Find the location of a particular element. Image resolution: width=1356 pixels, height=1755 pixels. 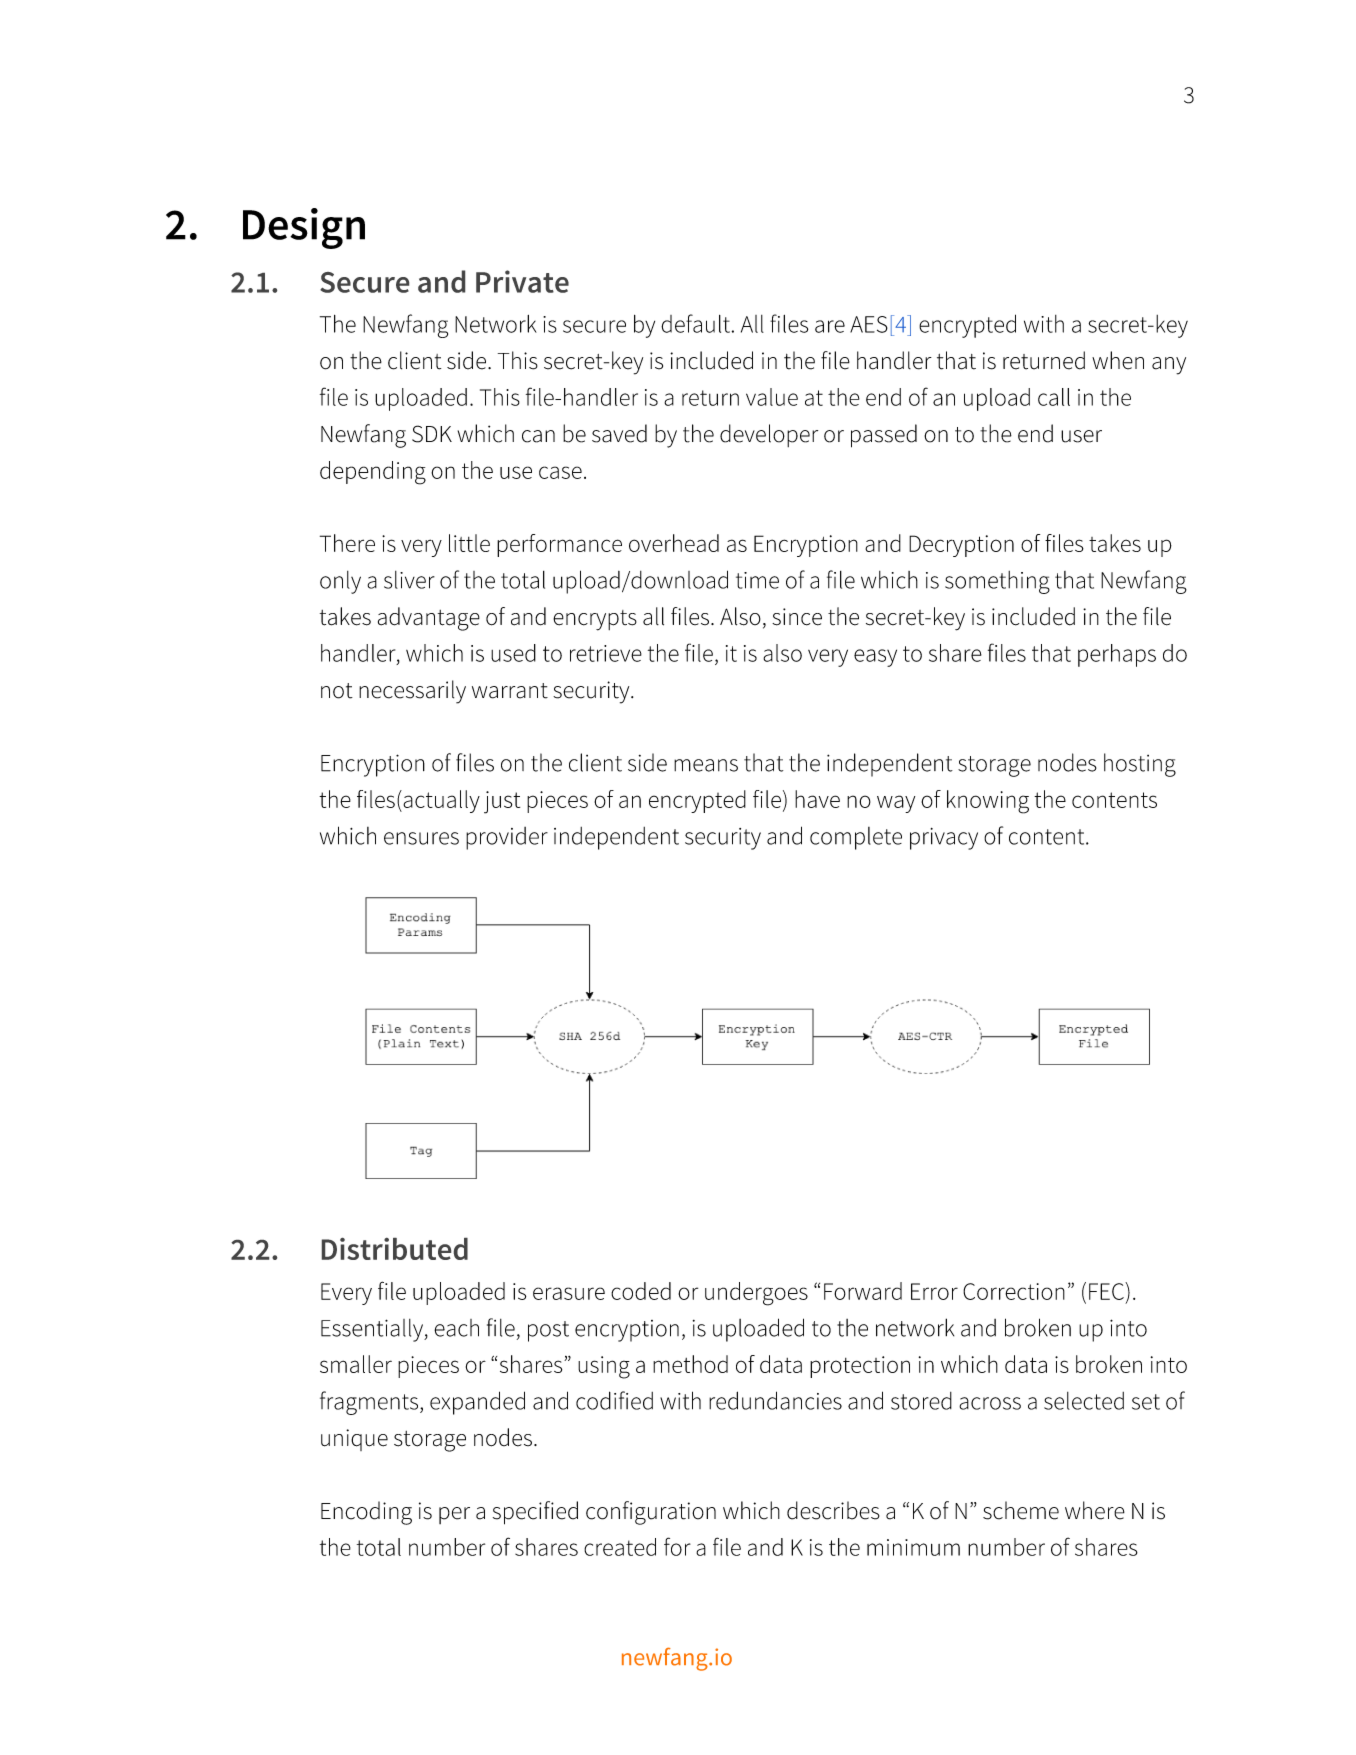

default is located at coordinates (695, 323).
